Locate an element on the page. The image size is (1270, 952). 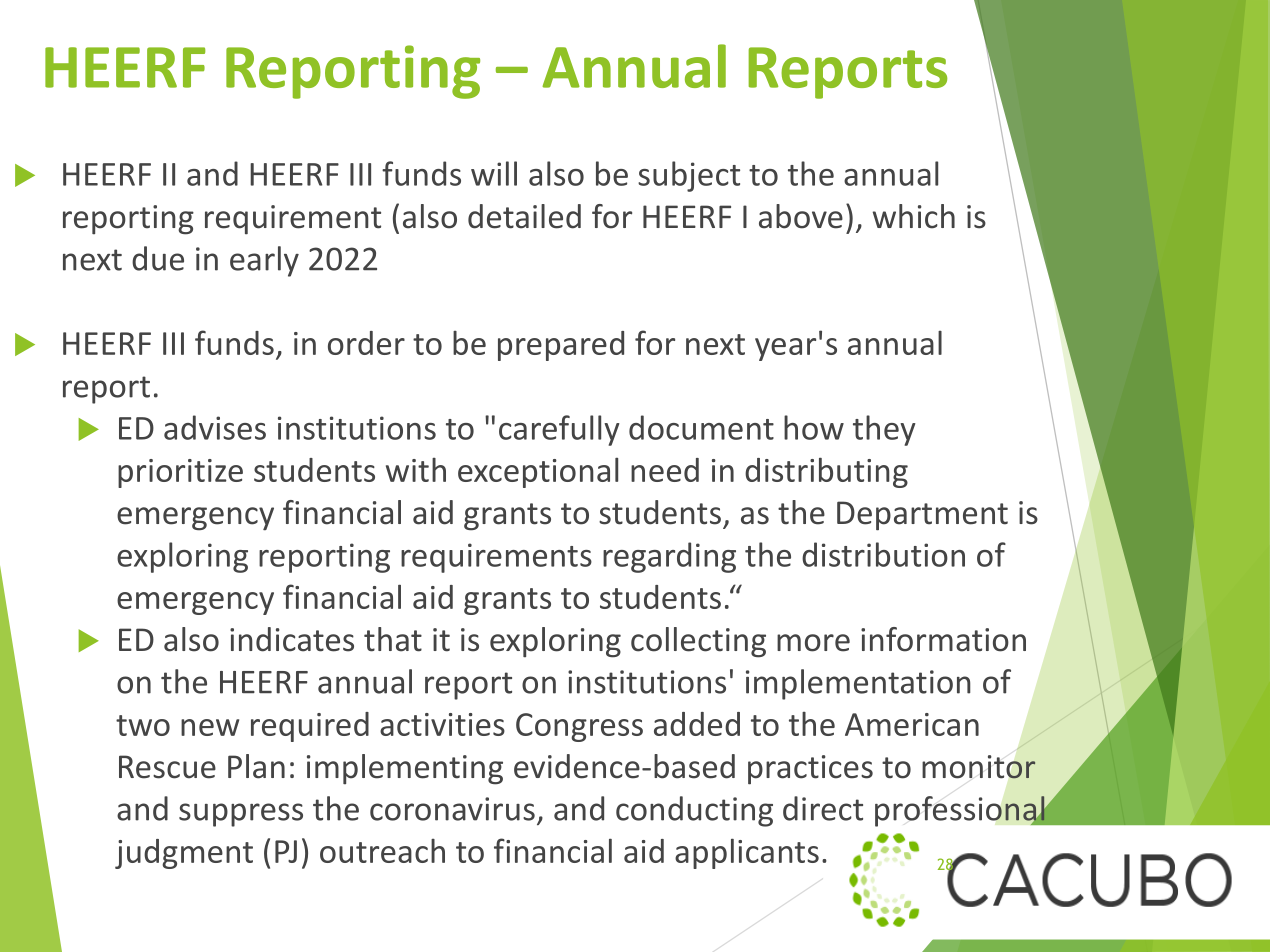
advises is located at coordinates (215, 427).
